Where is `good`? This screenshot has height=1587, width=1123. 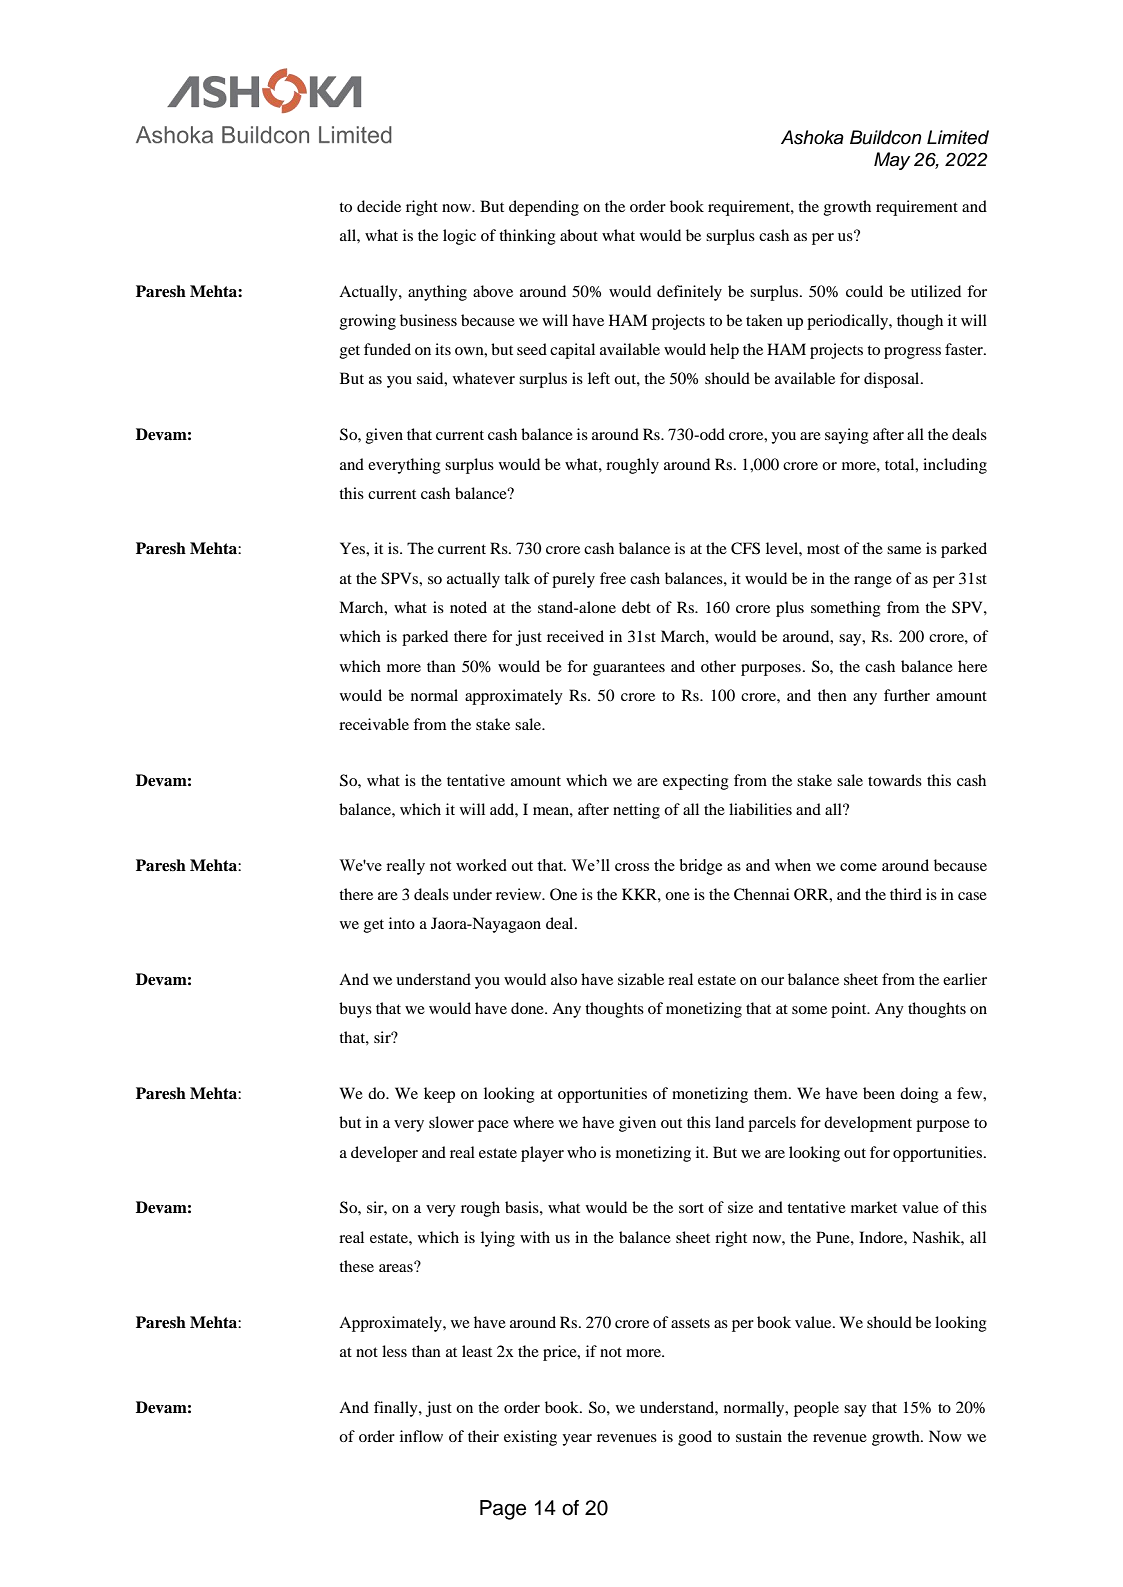
good is located at coordinates (695, 1438).
